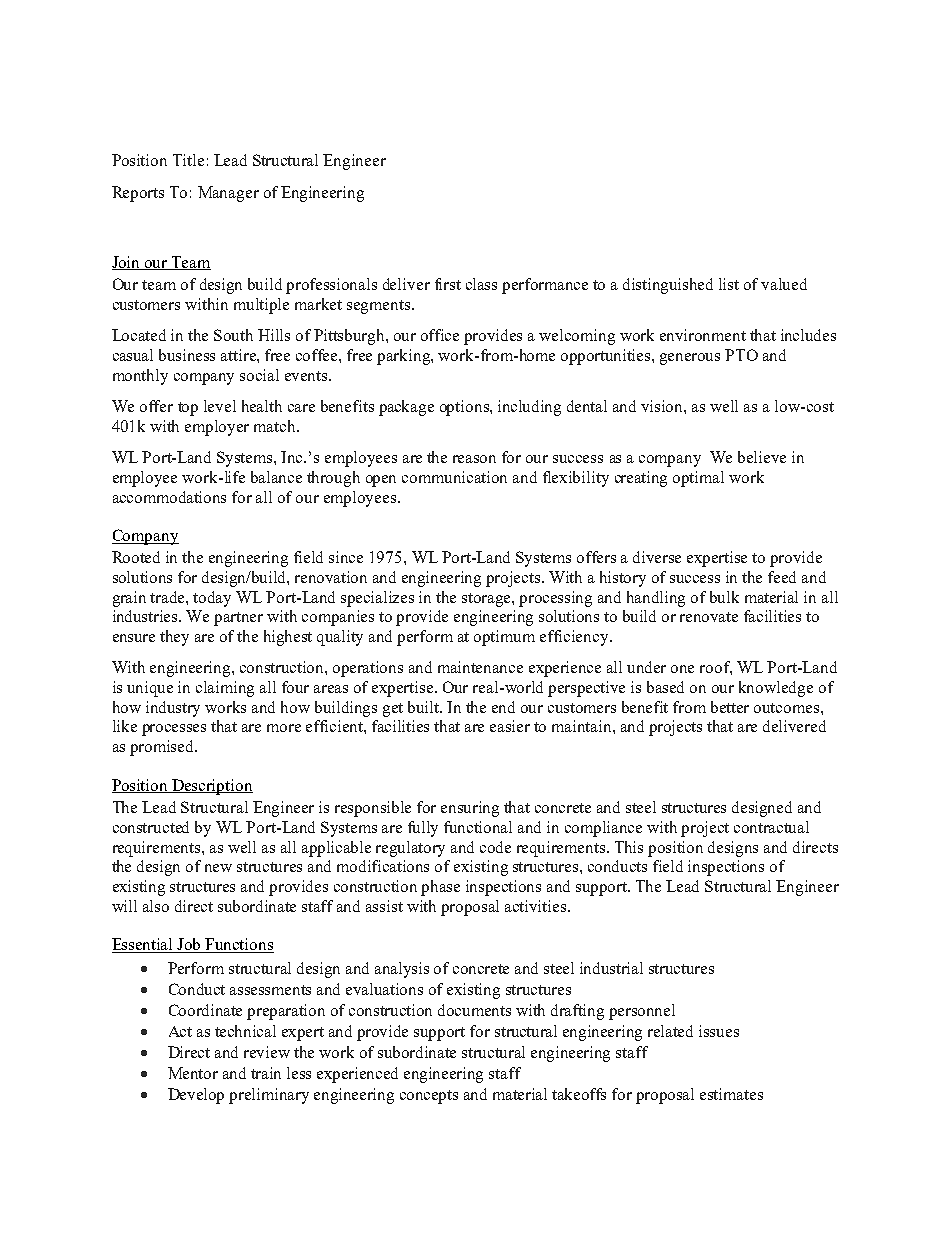 The height and width of the screenshot is (1233, 952). What do you see at coordinates (228, 194) in the screenshot?
I see `Manager` at bounding box center [228, 194].
